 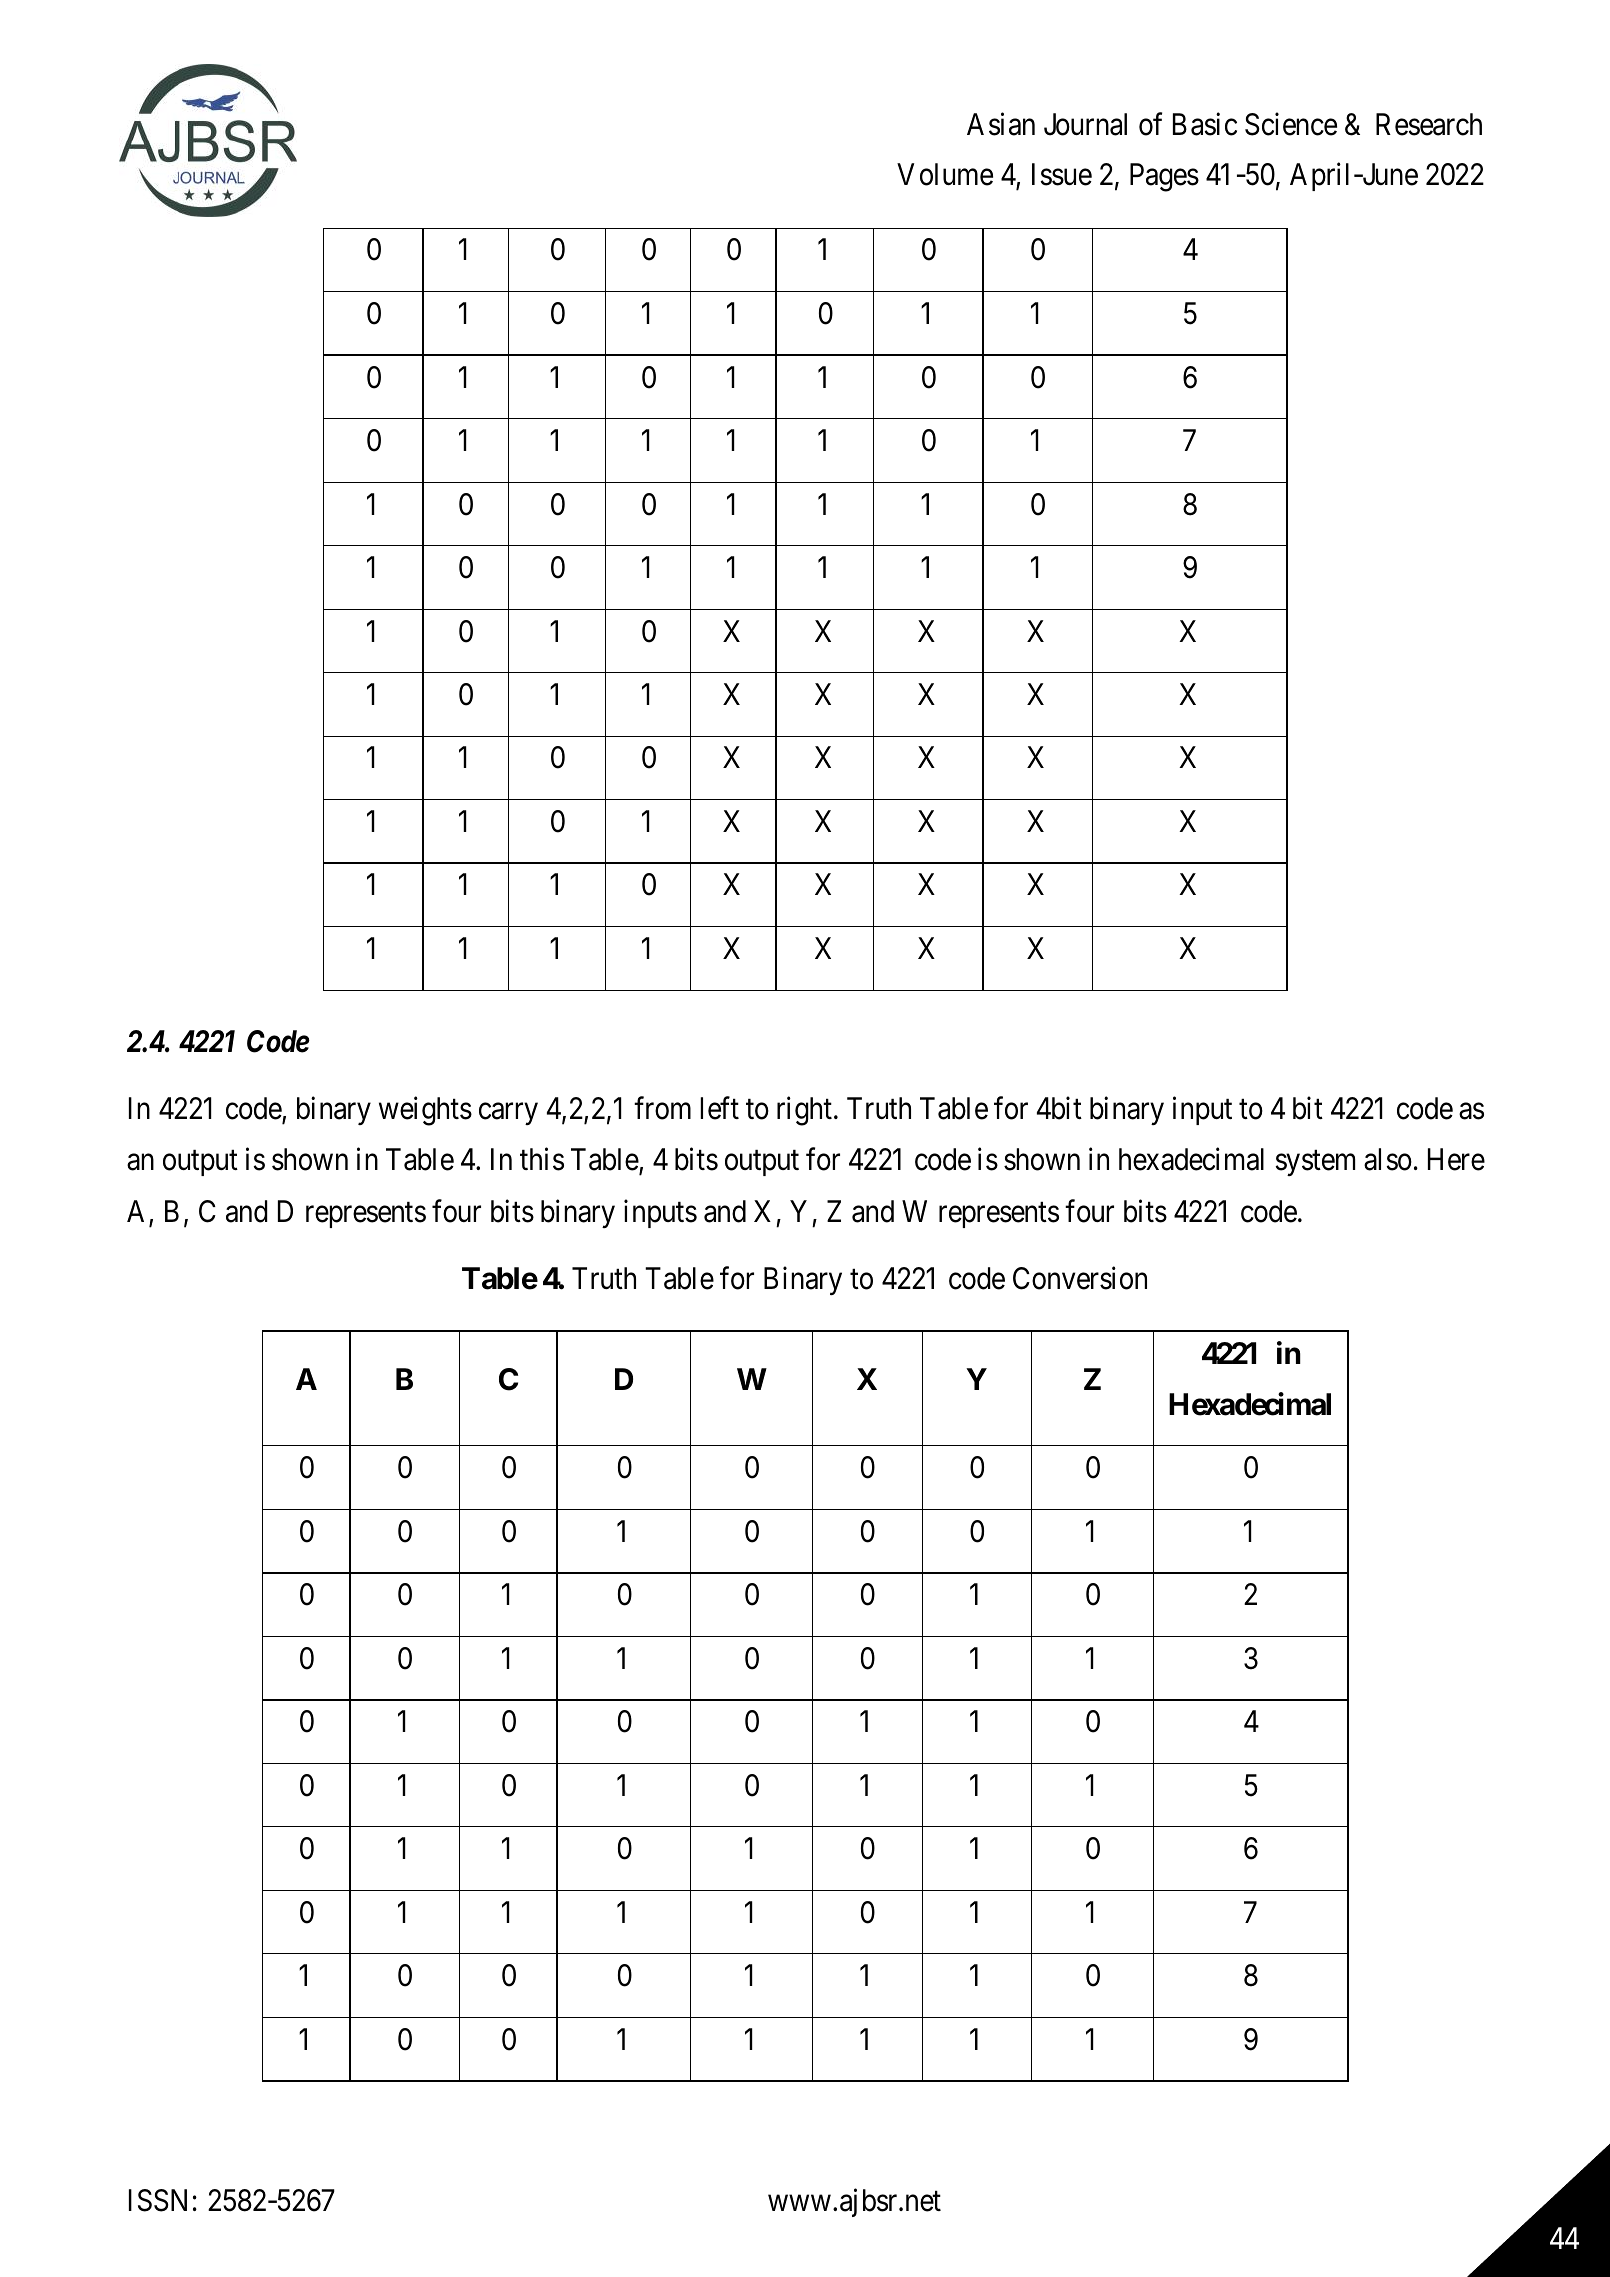 What do you see at coordinates (158, 2200) in the document?
I see `ISSN` at bounding box center [158, 2200].
